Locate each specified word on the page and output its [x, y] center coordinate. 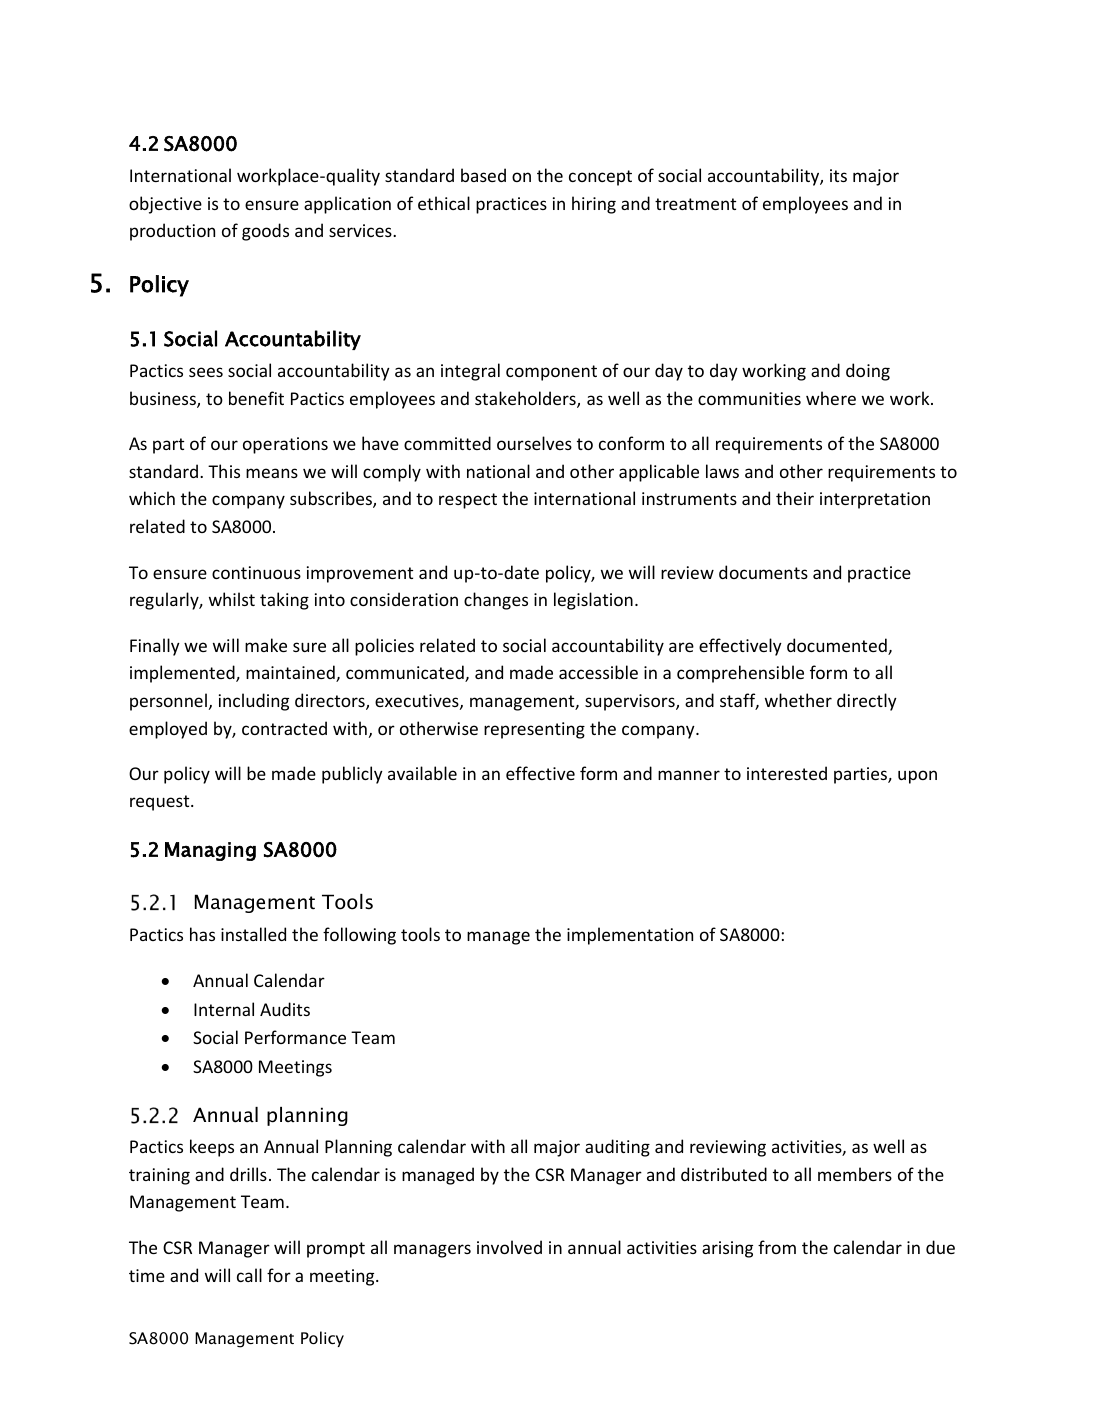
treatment [695, 204]
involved [509, 1247]
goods [265, 232]
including [254, 702]
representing [534, 730]
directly [867, 702]
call [249, 1275]
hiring [594, 205]
